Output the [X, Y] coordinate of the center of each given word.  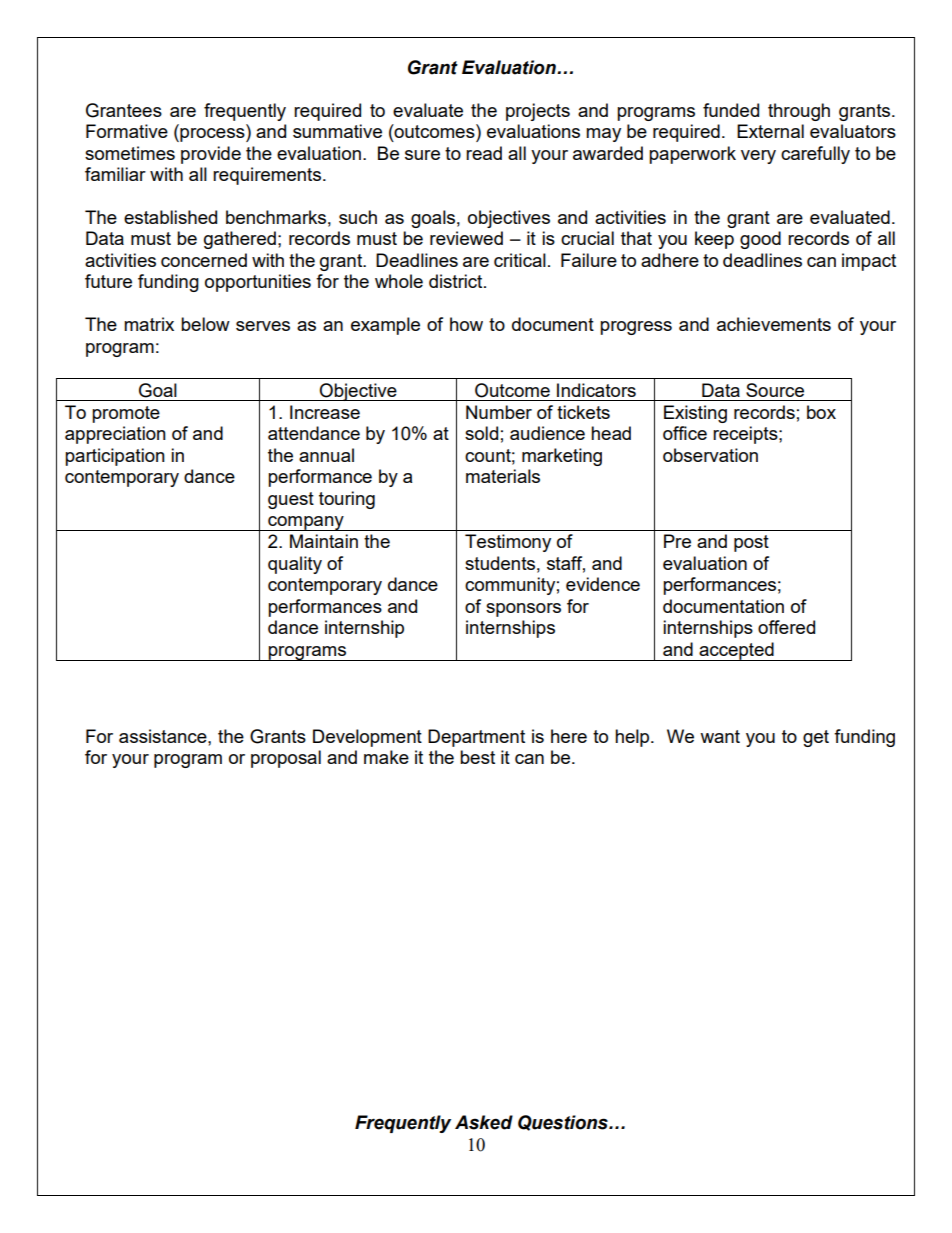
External [770, 131]
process [212, 135]
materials [503, 476]
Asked [484, 1122]
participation [115, 457]
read [484, 153]
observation [710, 455]
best [477, 757]
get [816, 738]
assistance [164, 736]
